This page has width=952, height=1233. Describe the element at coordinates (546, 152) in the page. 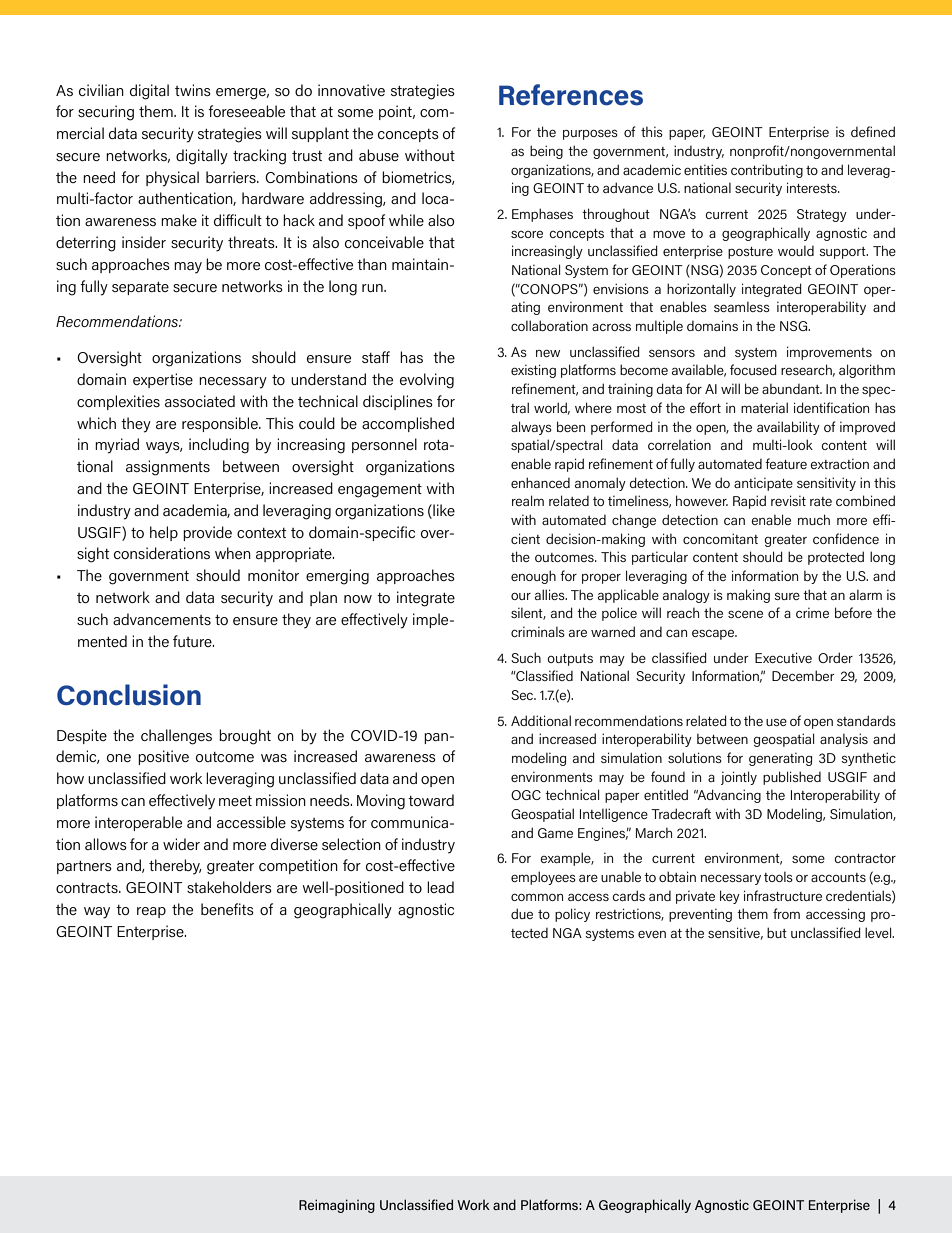

I see `being` at that location.
